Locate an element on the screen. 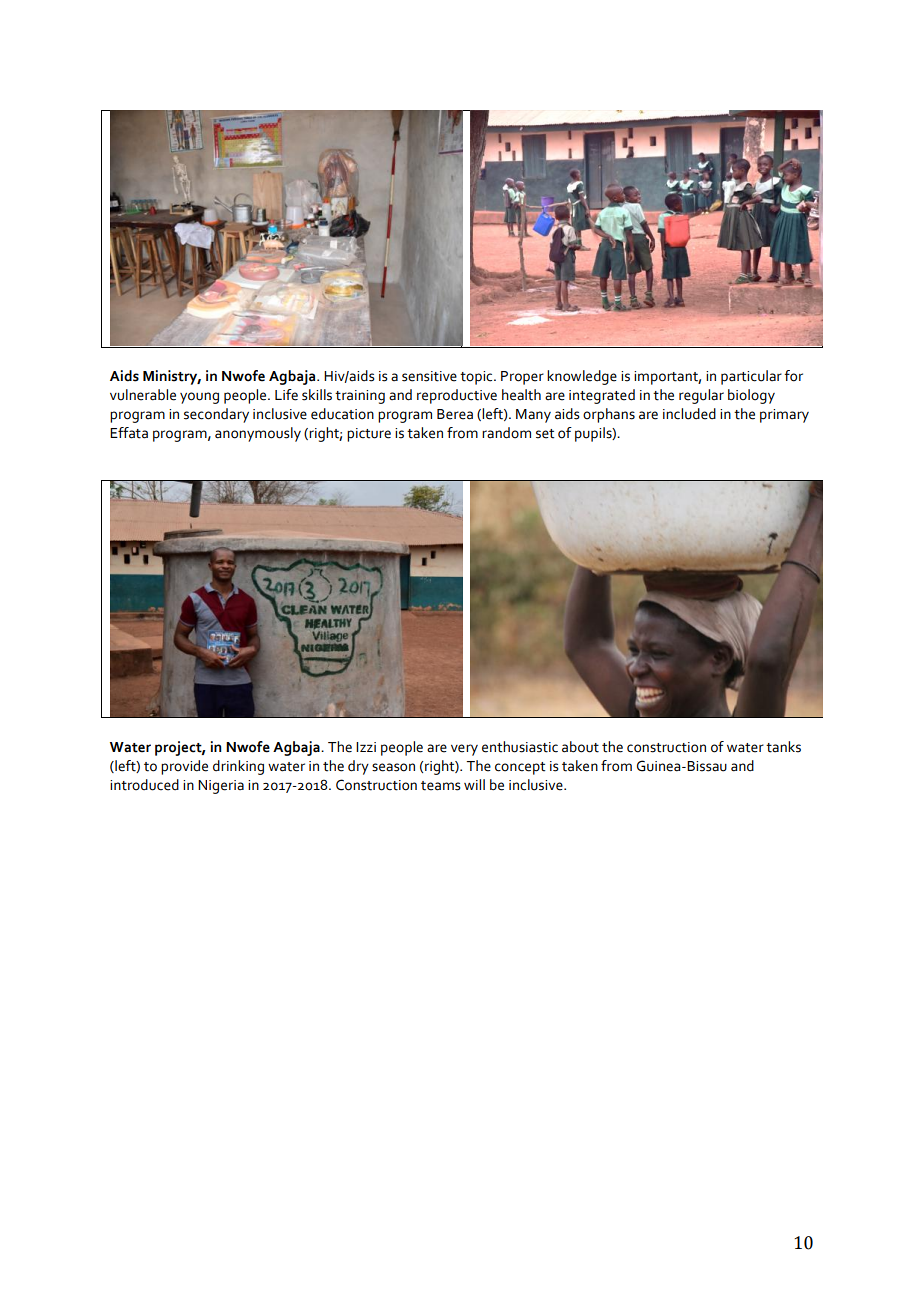 The width and height of the screenshot is (924, 1308). random is located at coordinates (506, 433).
